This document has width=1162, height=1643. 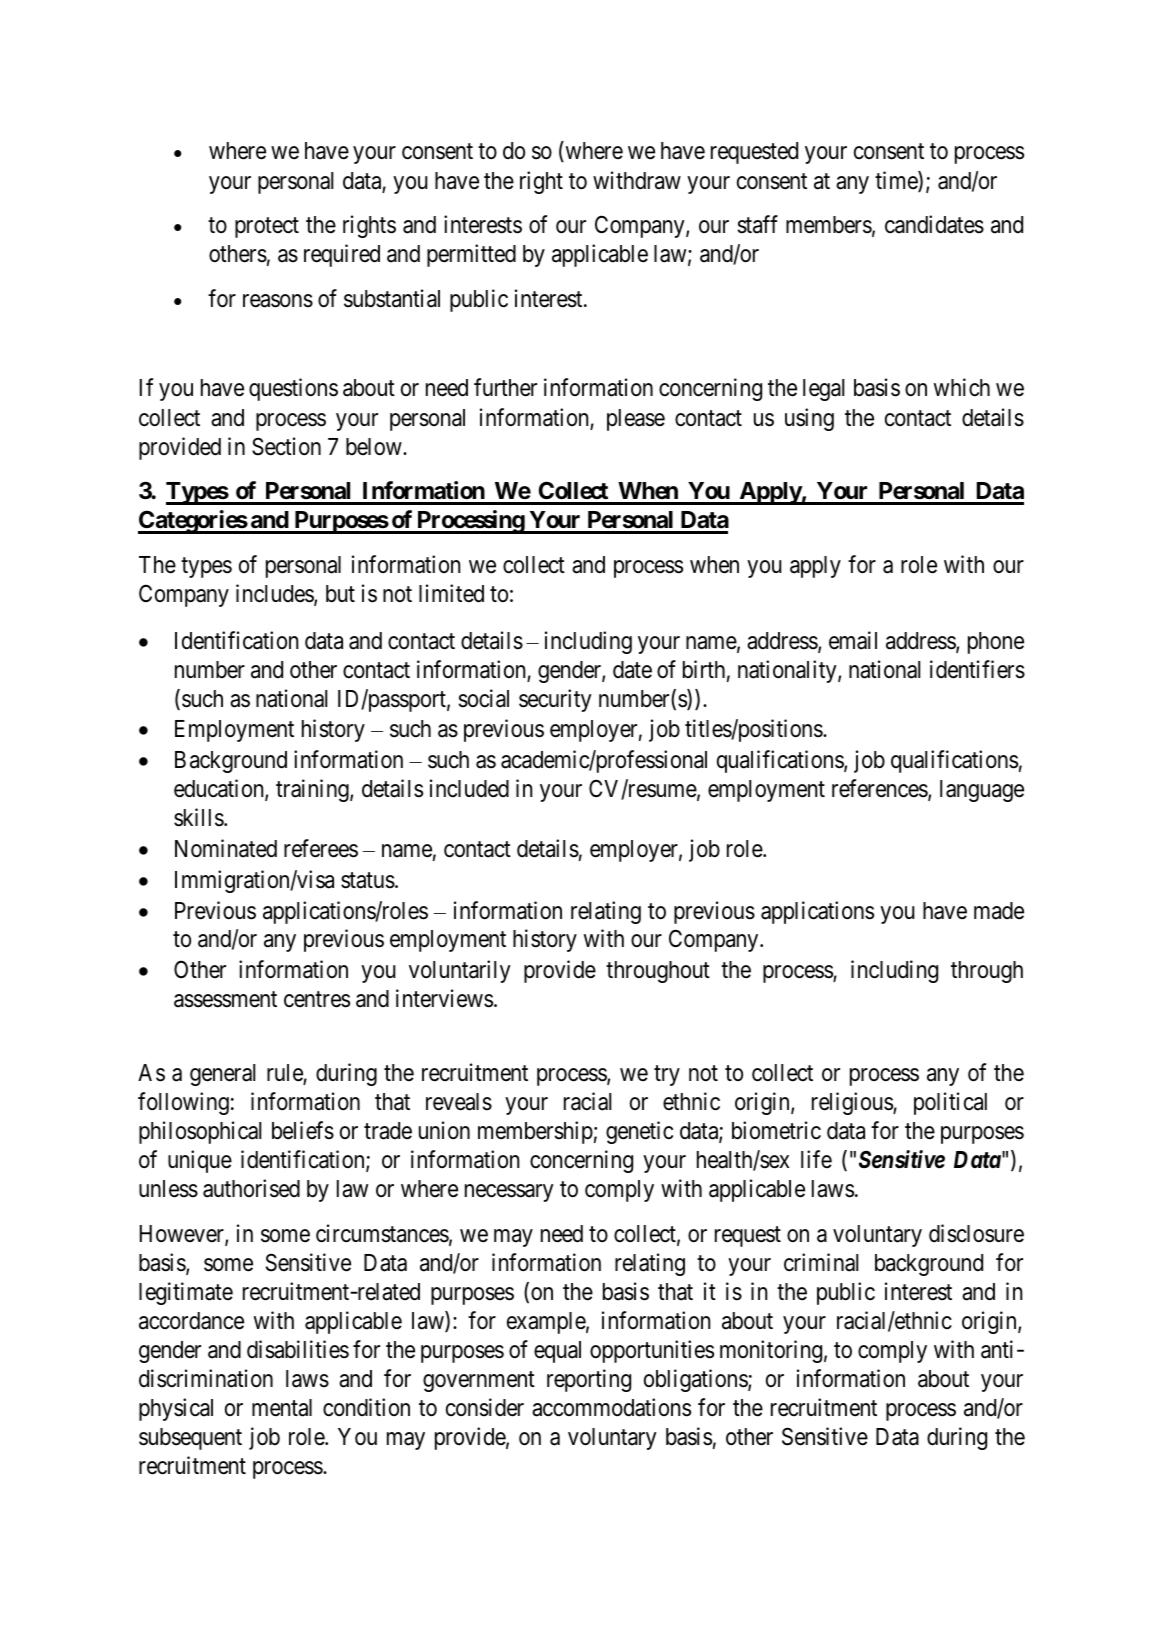 What do you see at coordinates (471, 255) in the document?
I see `permitted` at bounding box center [471, 255].
